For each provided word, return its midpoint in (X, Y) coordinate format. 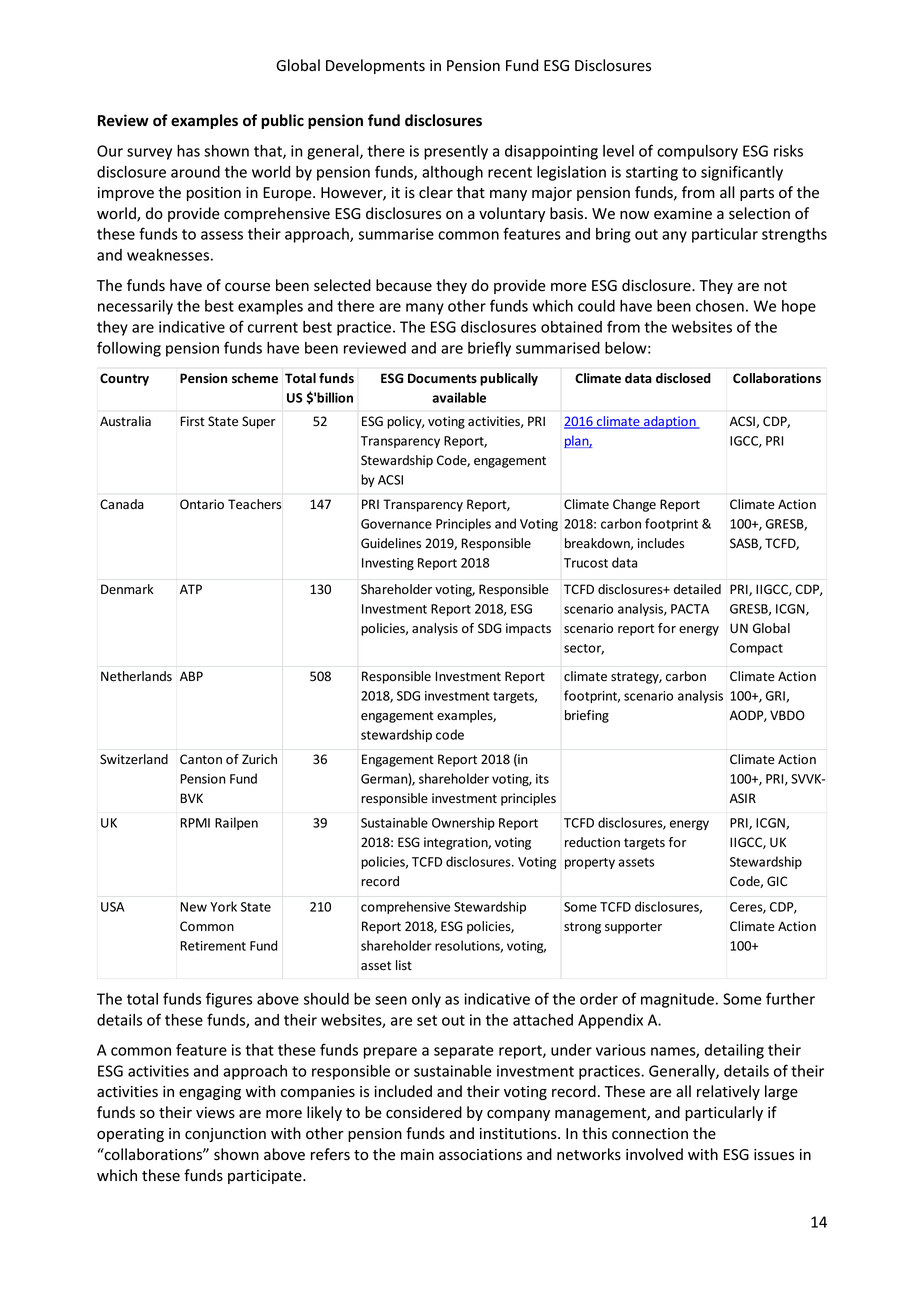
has (188, 151)
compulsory (697, 152)
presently (456, 152)
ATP (191, 589)
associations (480, 1155)
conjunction (225, 1135)
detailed (697, 589)
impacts (528, 629)
